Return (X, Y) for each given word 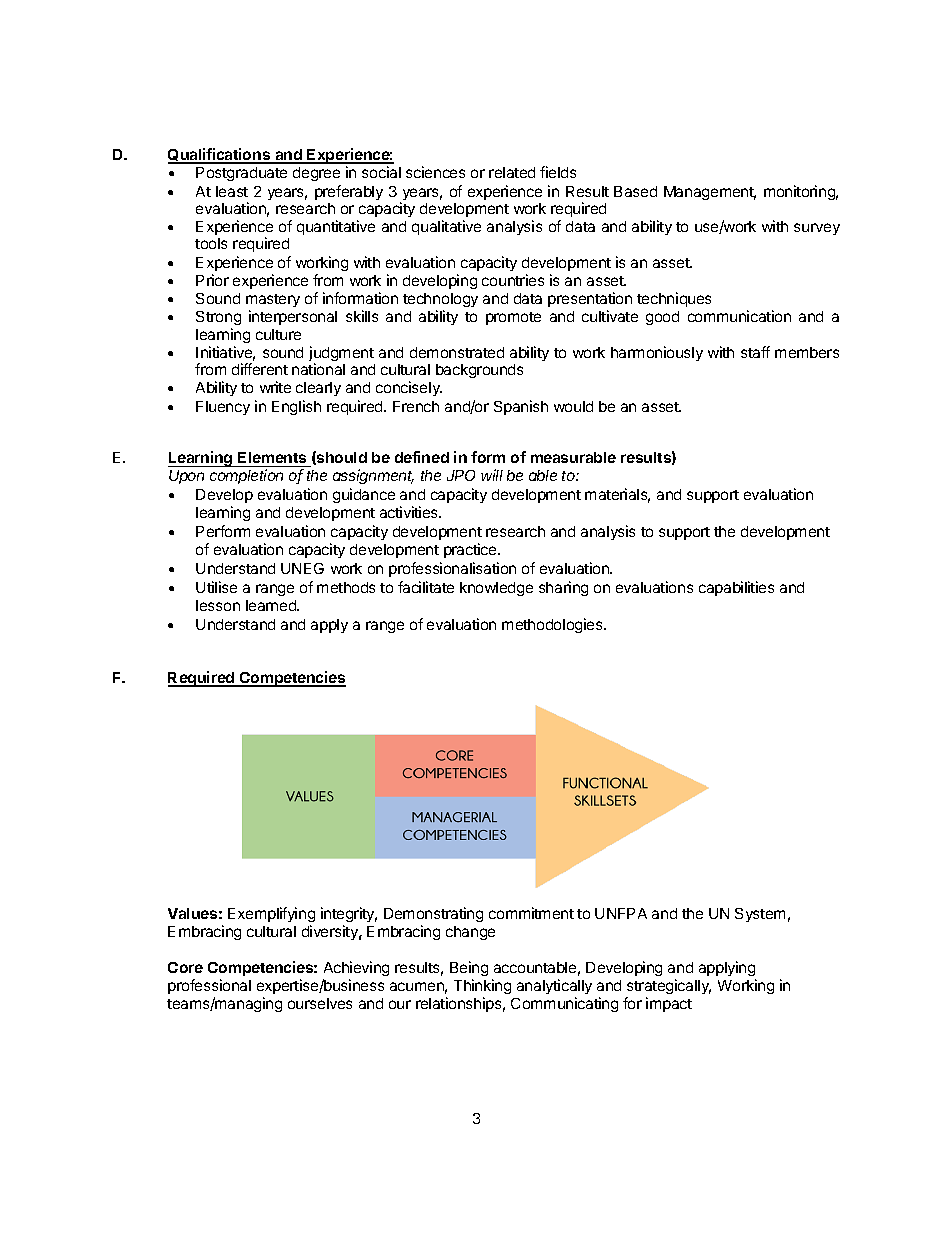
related (512, 172)
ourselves (320, 1003)
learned (272, 605)
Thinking (482, 986)
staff (755, 352)
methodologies (553, 625)
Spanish (521, 407)
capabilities (736, 588)
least (232, 191)
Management (710, 193)
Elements (273, 459)
